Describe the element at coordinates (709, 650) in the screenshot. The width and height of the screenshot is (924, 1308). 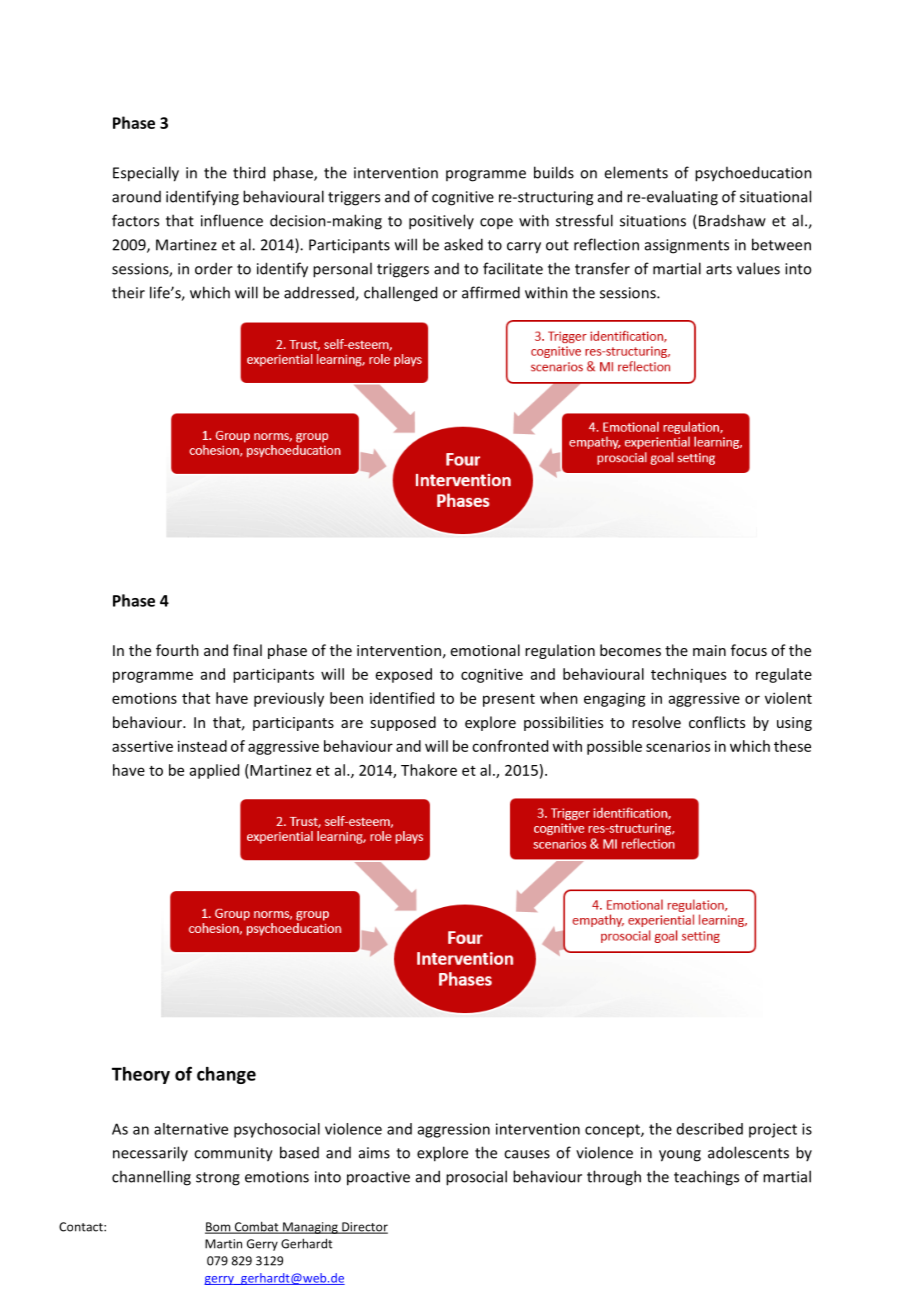
I see `main` at that location.
